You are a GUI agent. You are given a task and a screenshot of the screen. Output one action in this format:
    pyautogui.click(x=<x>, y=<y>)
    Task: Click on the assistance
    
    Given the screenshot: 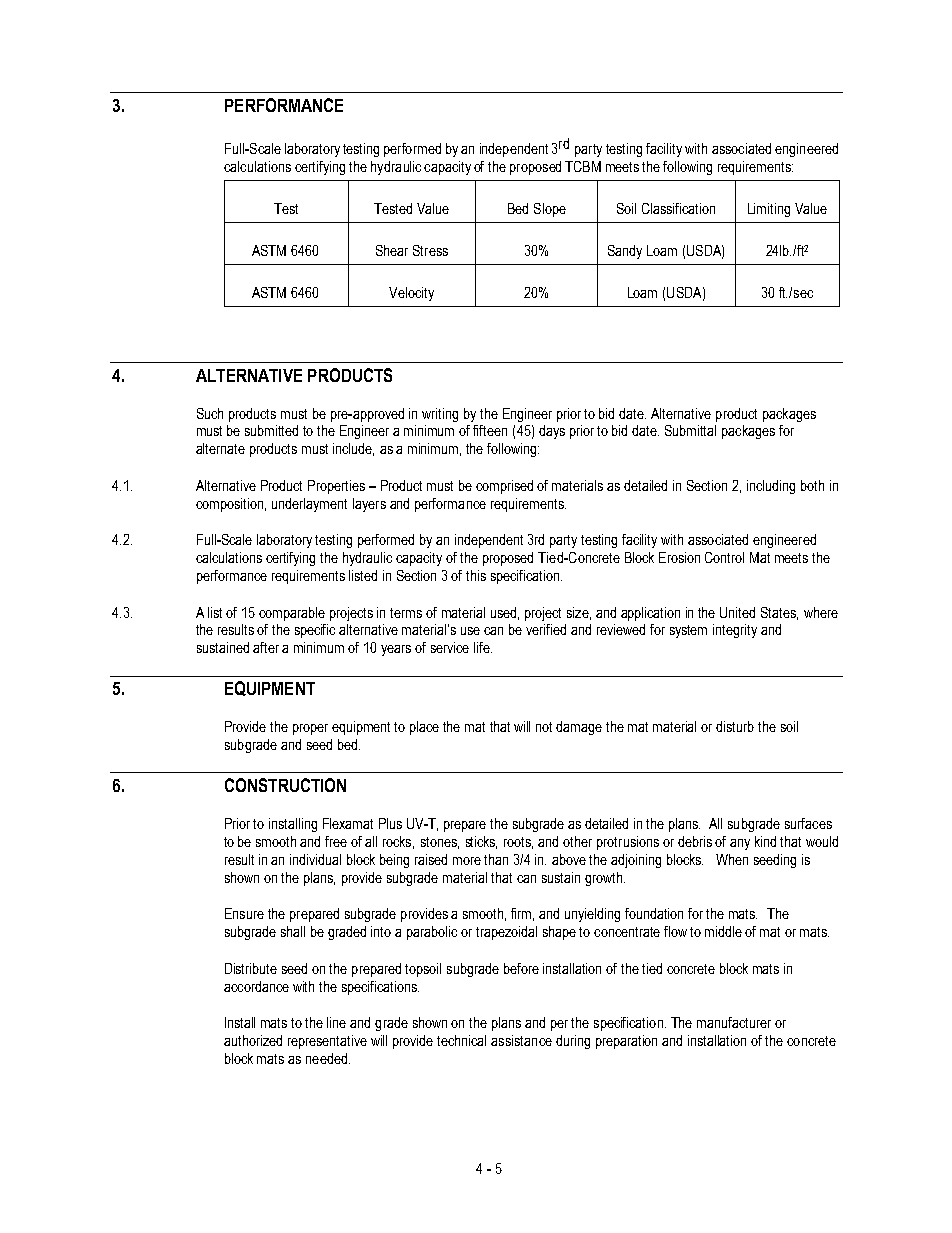 What is the action you would take?
    pyautogui.click(x=521, y=1040)
